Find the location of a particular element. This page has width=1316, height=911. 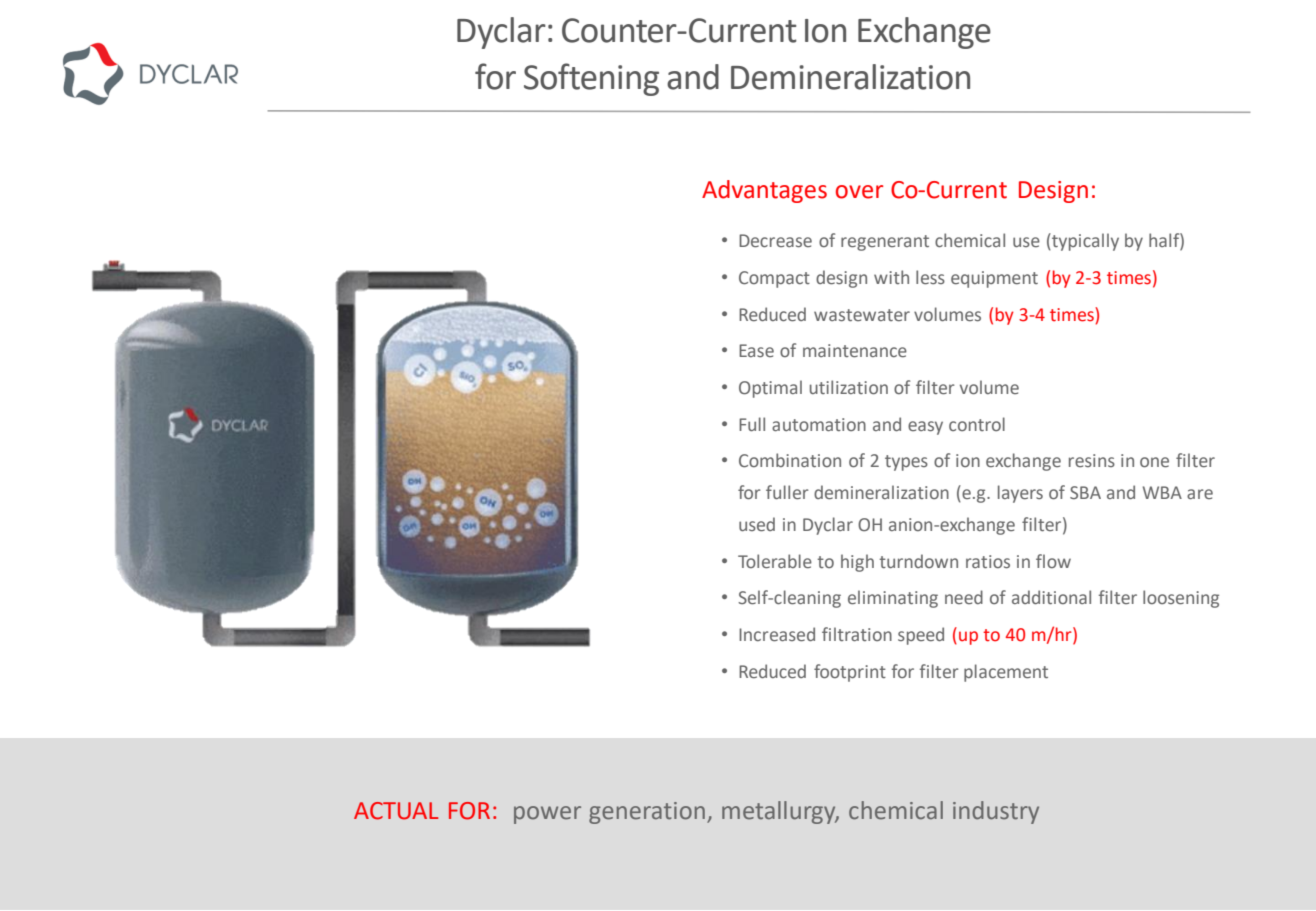

Softening is located at coordinates (591, 79).
